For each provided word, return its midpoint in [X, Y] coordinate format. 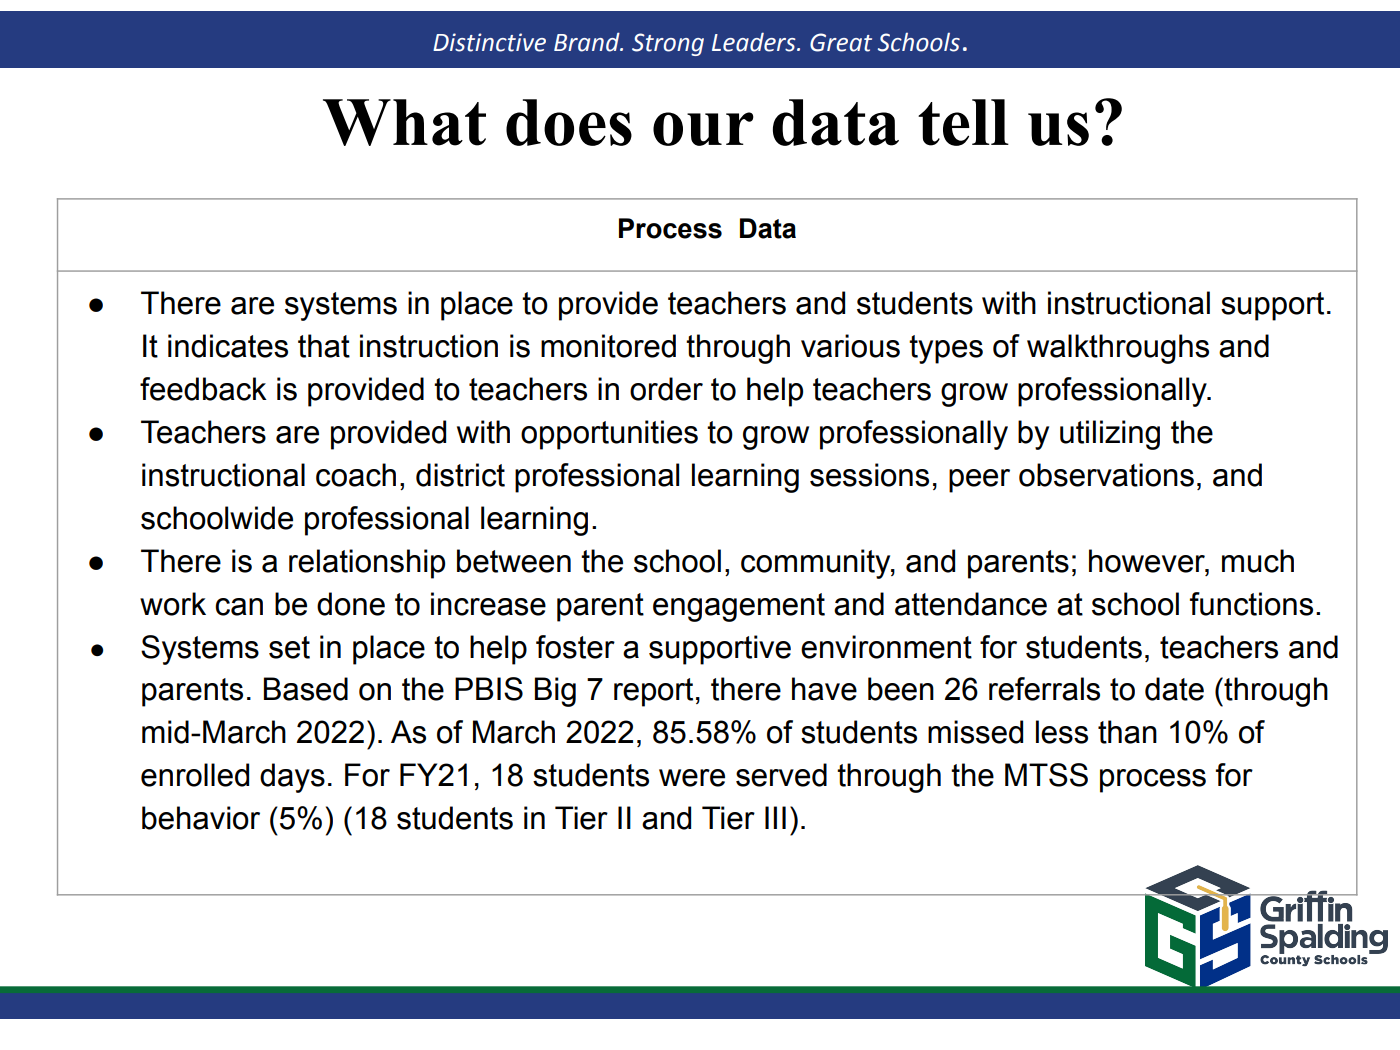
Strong [668, 44]
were [692, 778]
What [404, 122]
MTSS [1046, 775]
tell [963, 122]
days [292, 778]
